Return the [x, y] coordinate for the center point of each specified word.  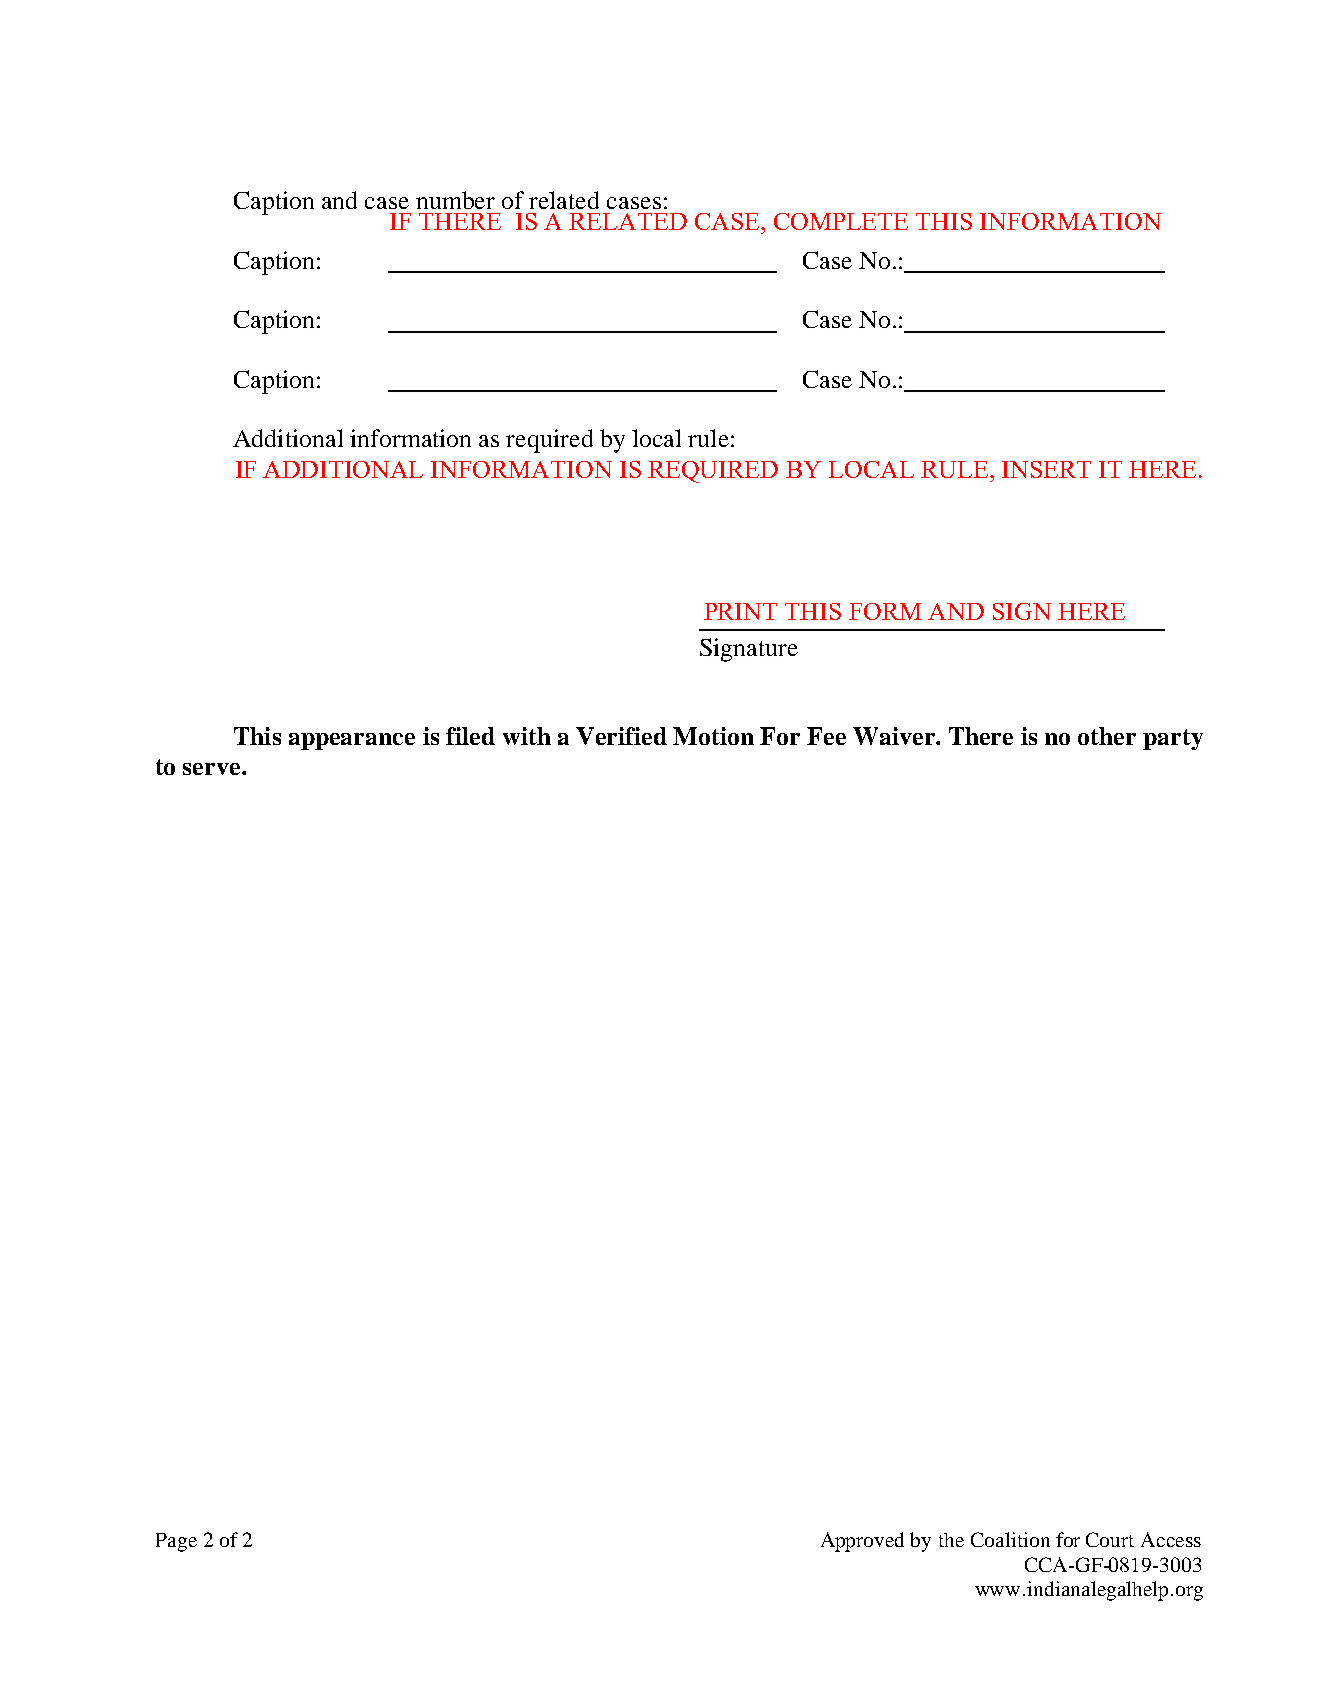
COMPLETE [841, 221]
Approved [862, 1542]
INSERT [1046, 469]
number [455, 200]
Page [176, 1542]
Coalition [1010, 1539]
